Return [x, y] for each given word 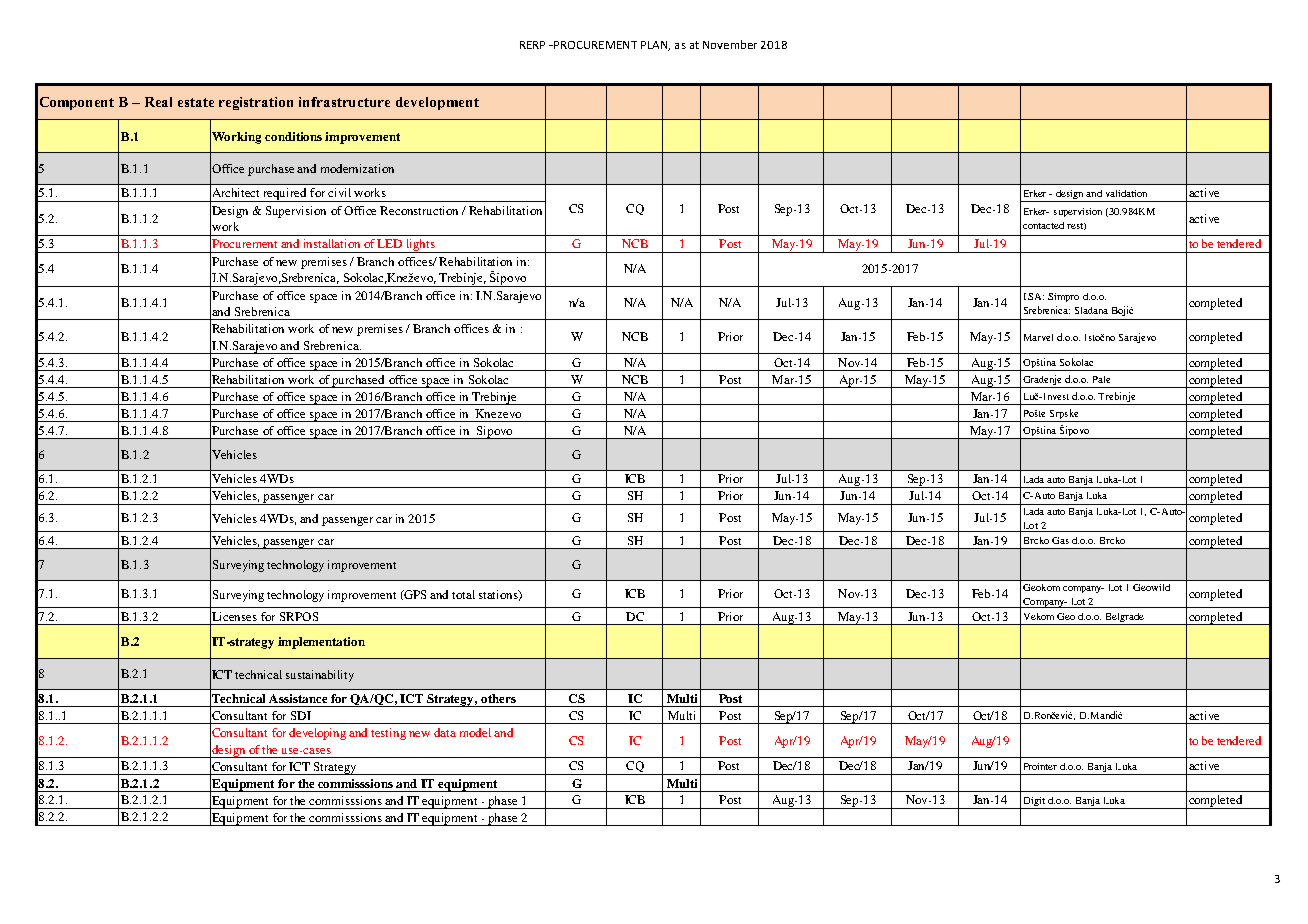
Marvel [1038, 337]
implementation [321, 643]
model [475, 732]
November [730, 44]
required [285, 195]
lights [420, 246]
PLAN [655, 46]
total [463, 594]
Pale [1101, 379]
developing [317, 734]
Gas [1060, 540]
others [498, 698]
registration [256, 103]
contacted [1043, 225]
